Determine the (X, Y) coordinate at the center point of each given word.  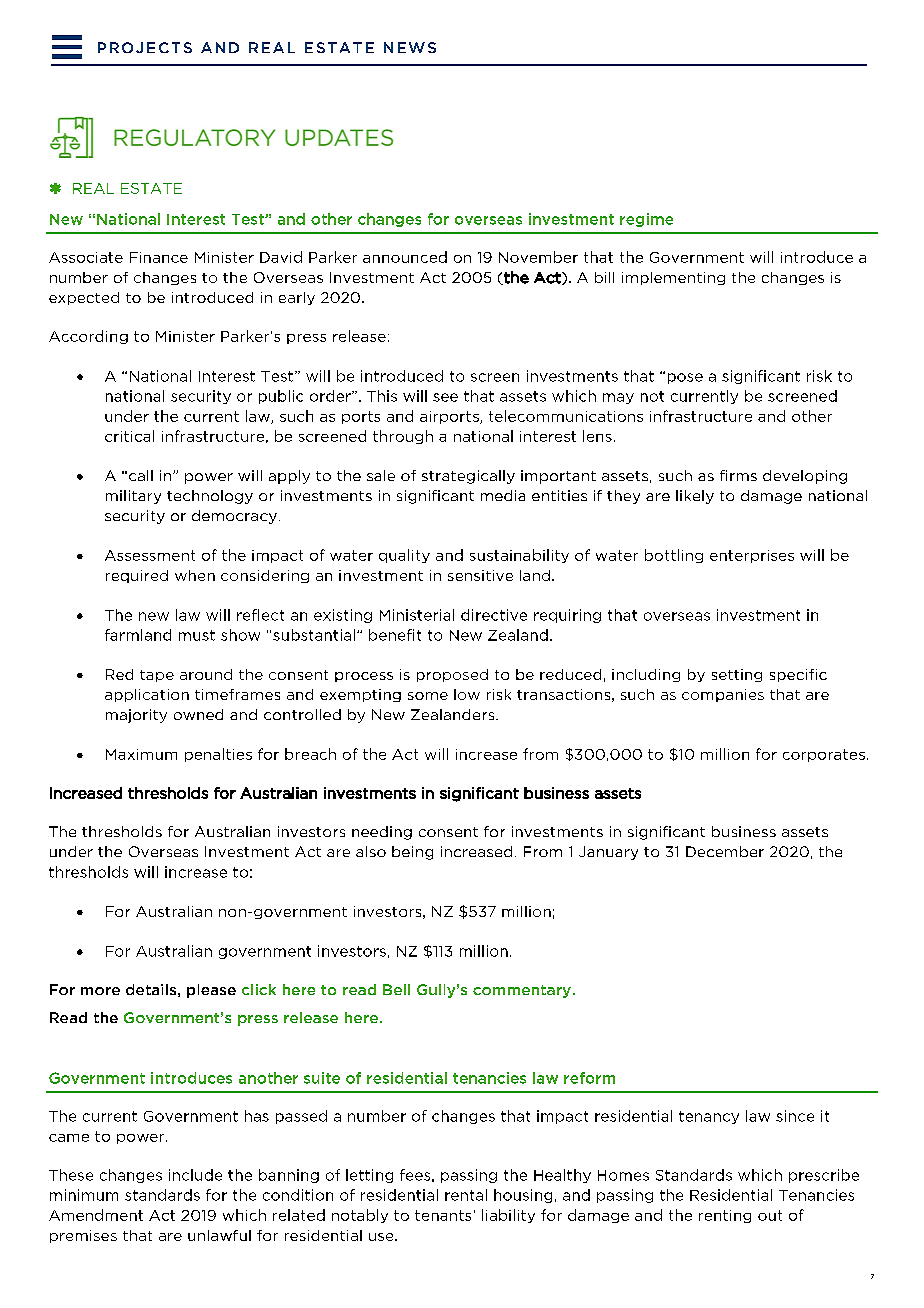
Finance (159, 257)
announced (405, 257)
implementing (673, 278)
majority (136, 716)
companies (723, 695)
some (428, 696)
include (195, 1175)
